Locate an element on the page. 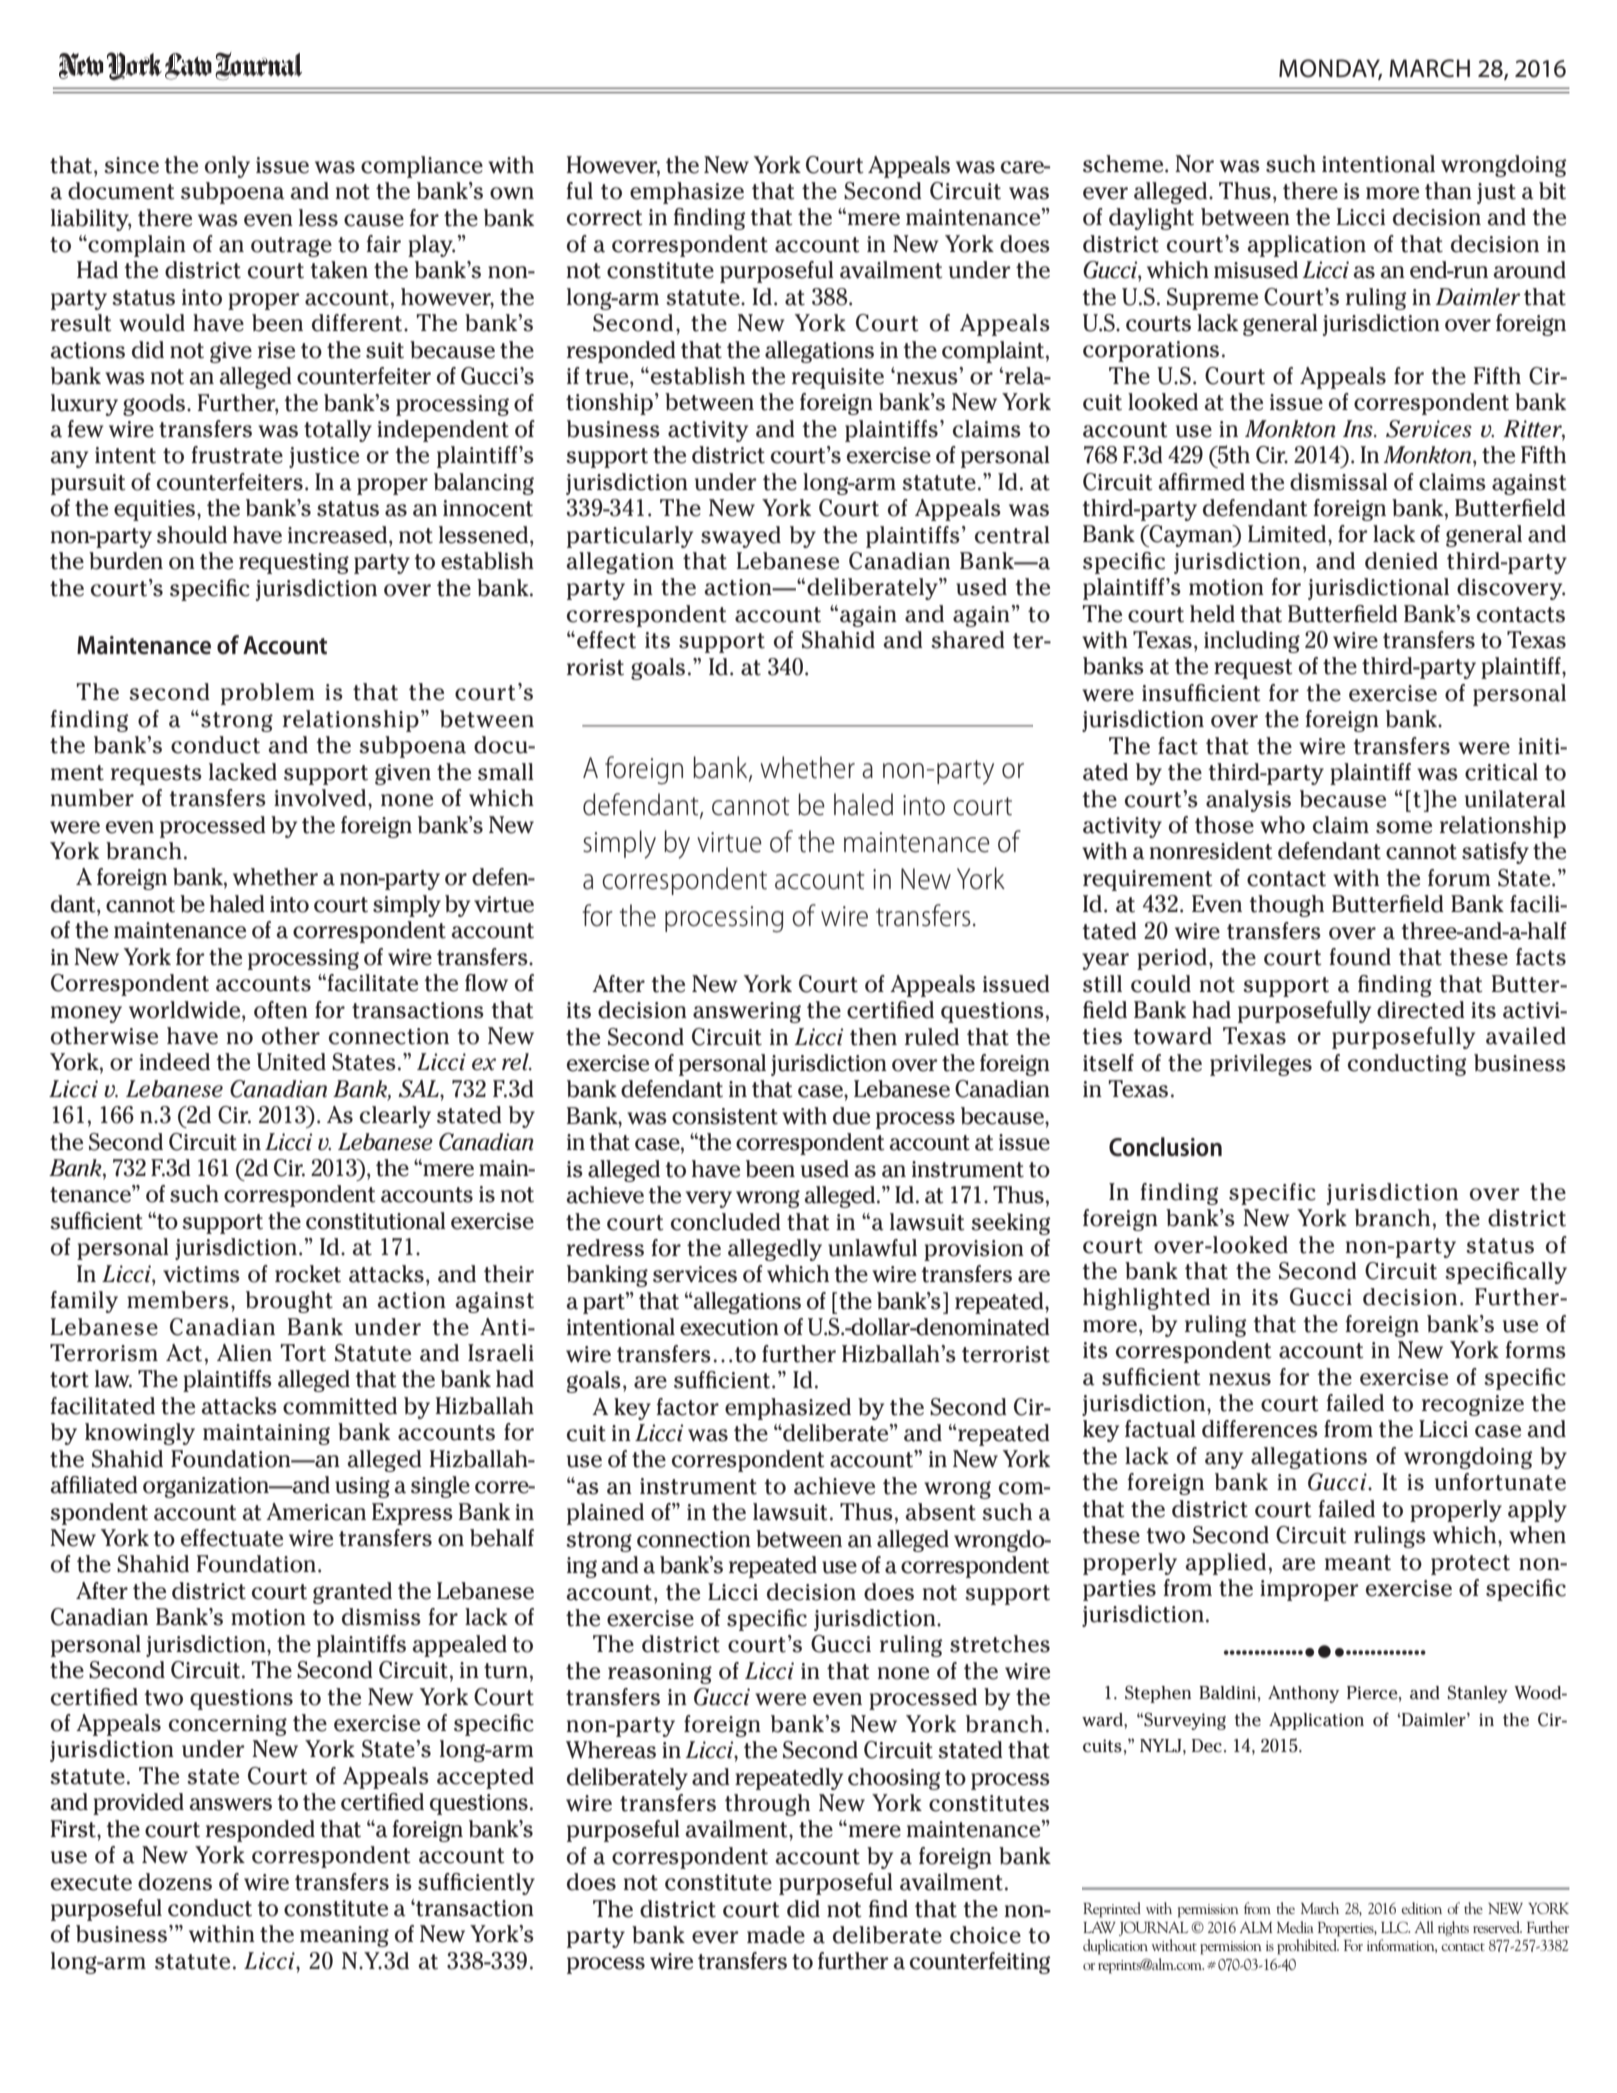 Image resolution: width=1617 pixels, height=2093 pixels. made is located at coordinates (776, 1935).
